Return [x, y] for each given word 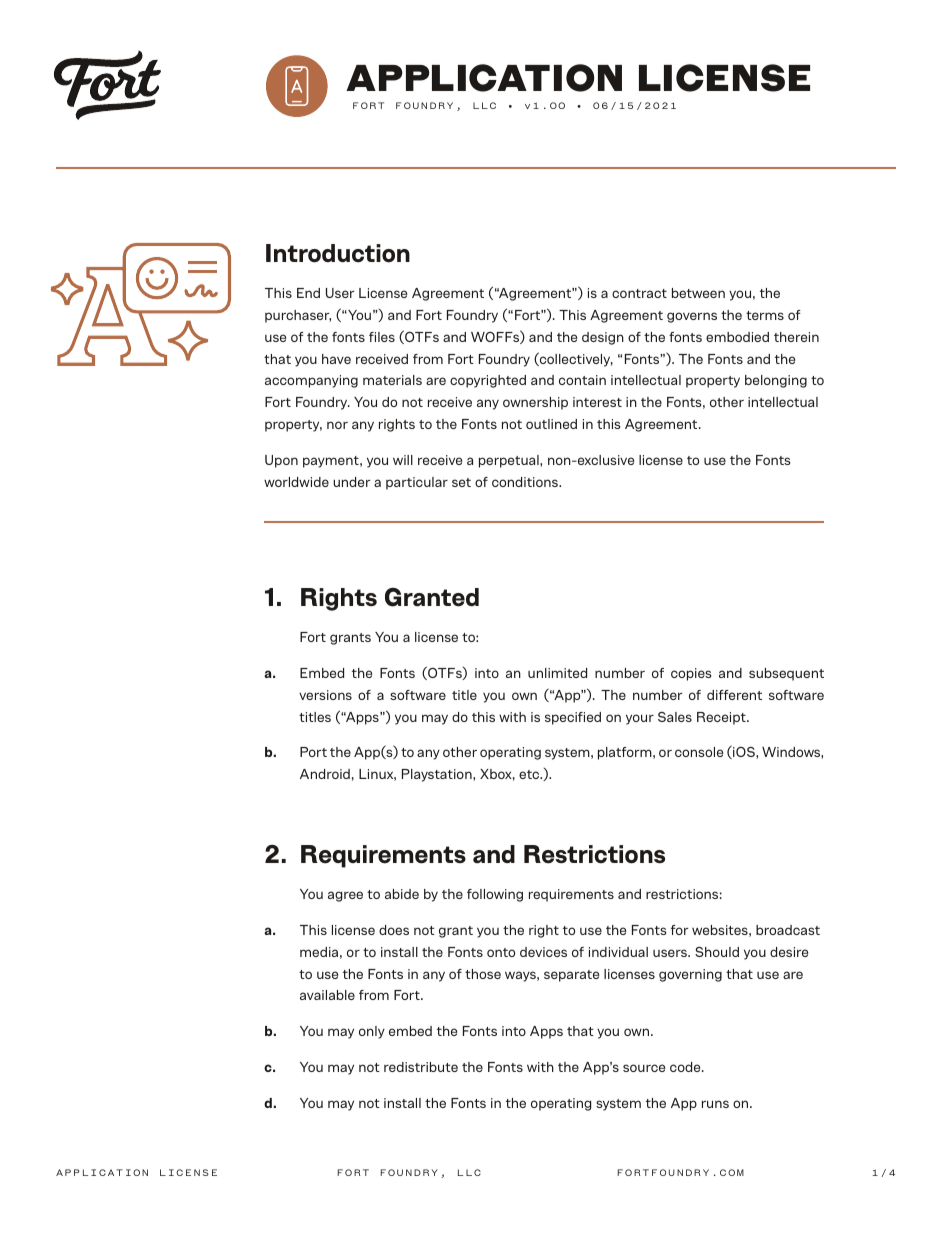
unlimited [557, 673]
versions [325, 695]
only [372, 1032]
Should [717, 952]
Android [325, 774]
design [603, 338]
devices [543, 952]
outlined [551, 424]
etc [530, 774]
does [394, 930]
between [698, 293]
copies [691, 674]
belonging [776, 381]
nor [337, 425]
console [699, 752]
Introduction [338, 253]
